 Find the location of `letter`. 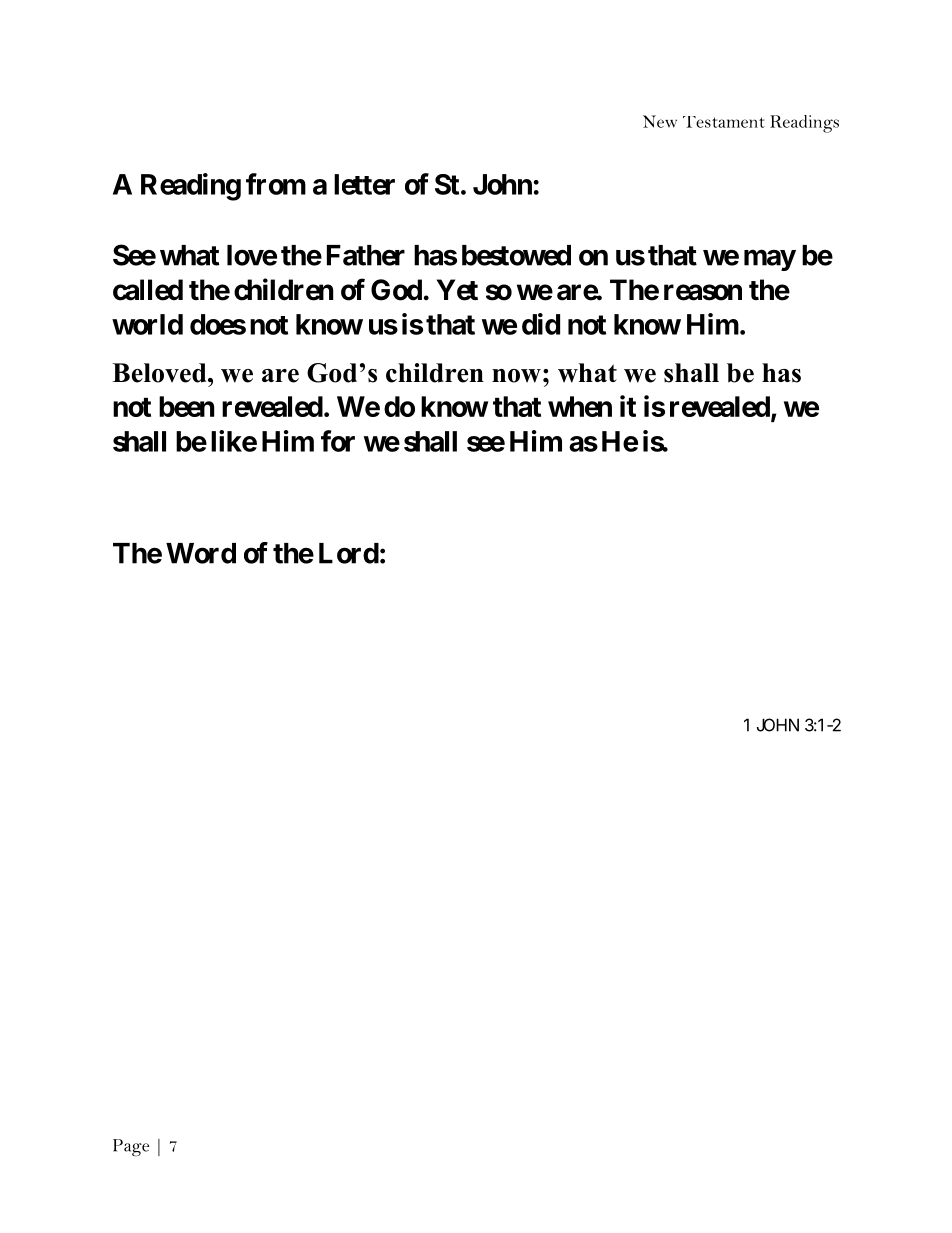

letter is located at coordinates (364, 184).
